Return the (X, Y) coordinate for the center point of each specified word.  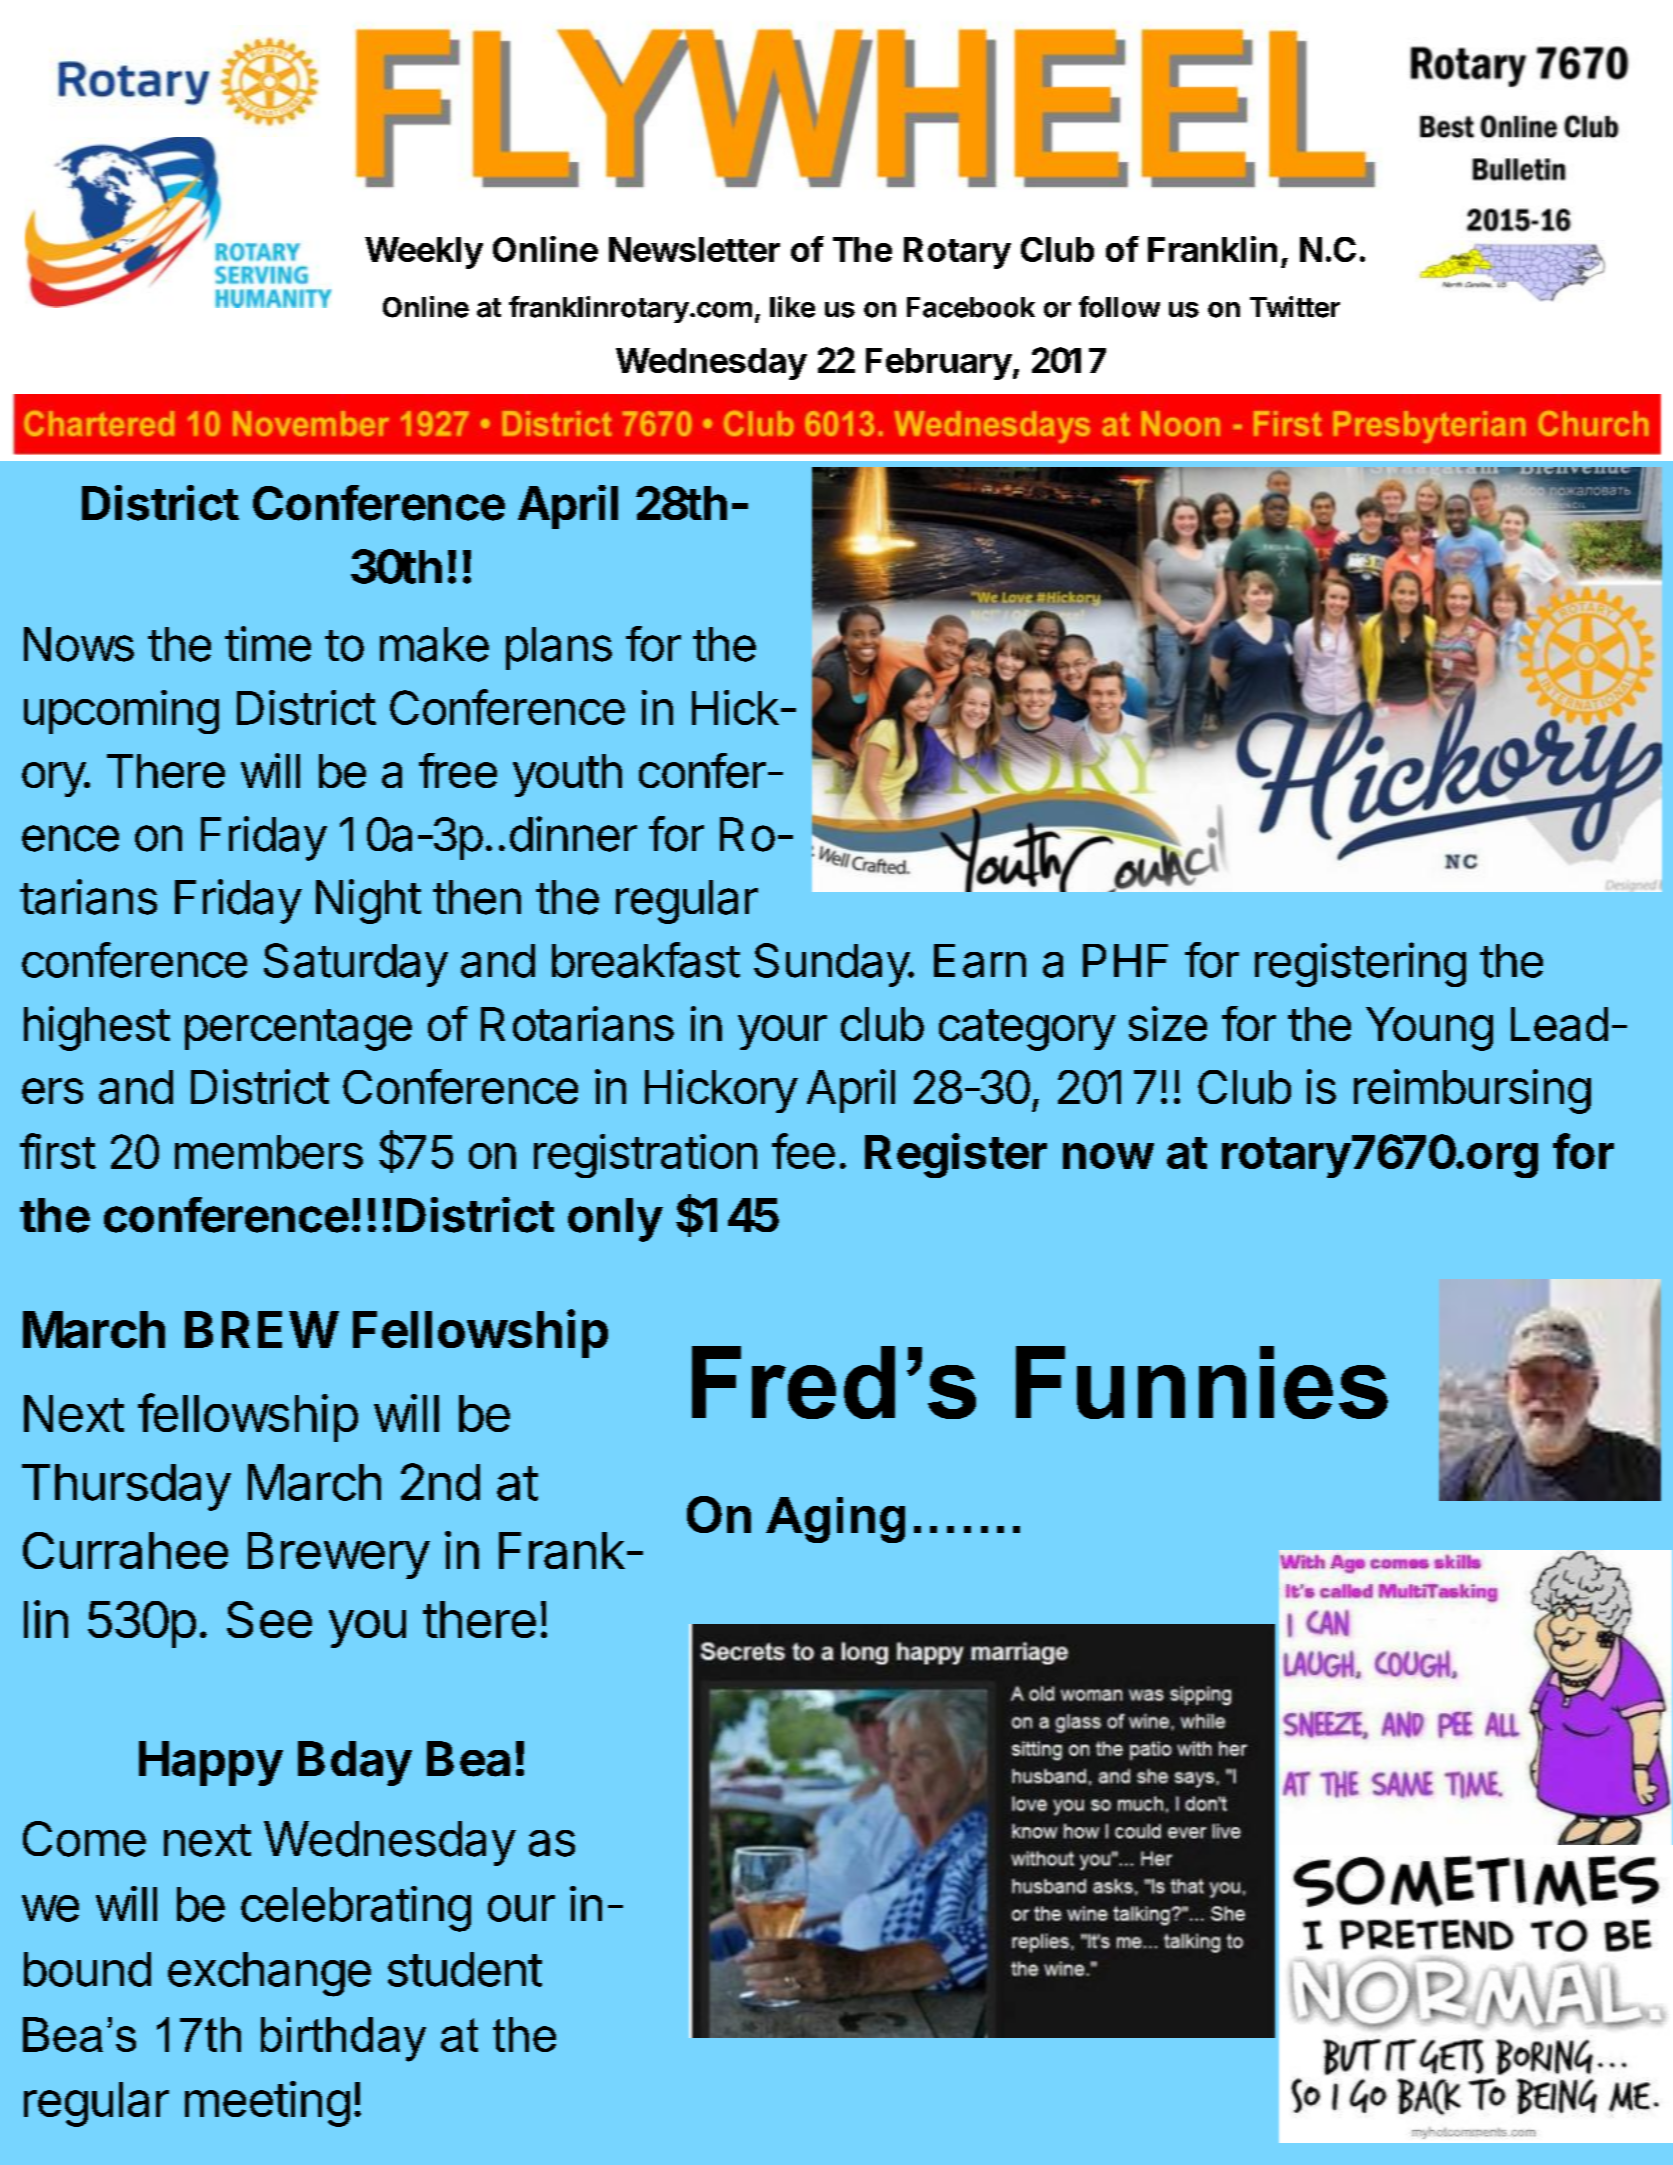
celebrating (356, 1909)
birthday (343, 2039)
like (792, 307)
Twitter (1295, 307)
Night (368, 901)
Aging (835, 1520)
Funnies (1202, 1382)
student (465, 1969)
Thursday (126, 1487)
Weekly (424, 253)
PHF (1125, 960)
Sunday (832, 965)
